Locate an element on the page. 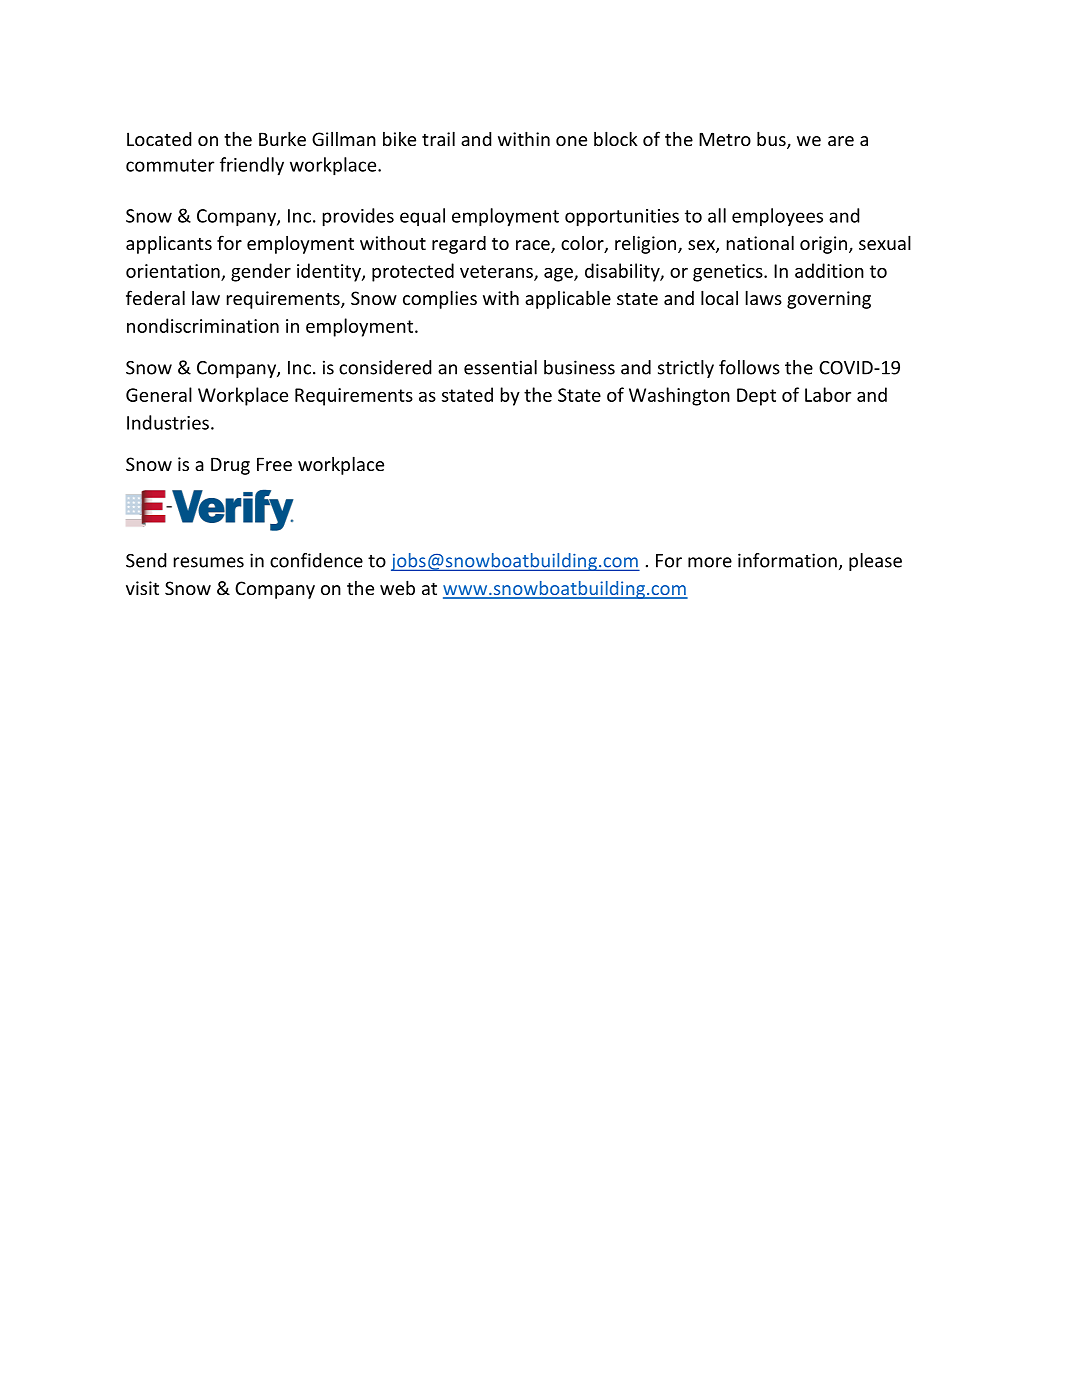 The height and width of the image is (1381, 1067). information is located at coordinates (787, 560).
